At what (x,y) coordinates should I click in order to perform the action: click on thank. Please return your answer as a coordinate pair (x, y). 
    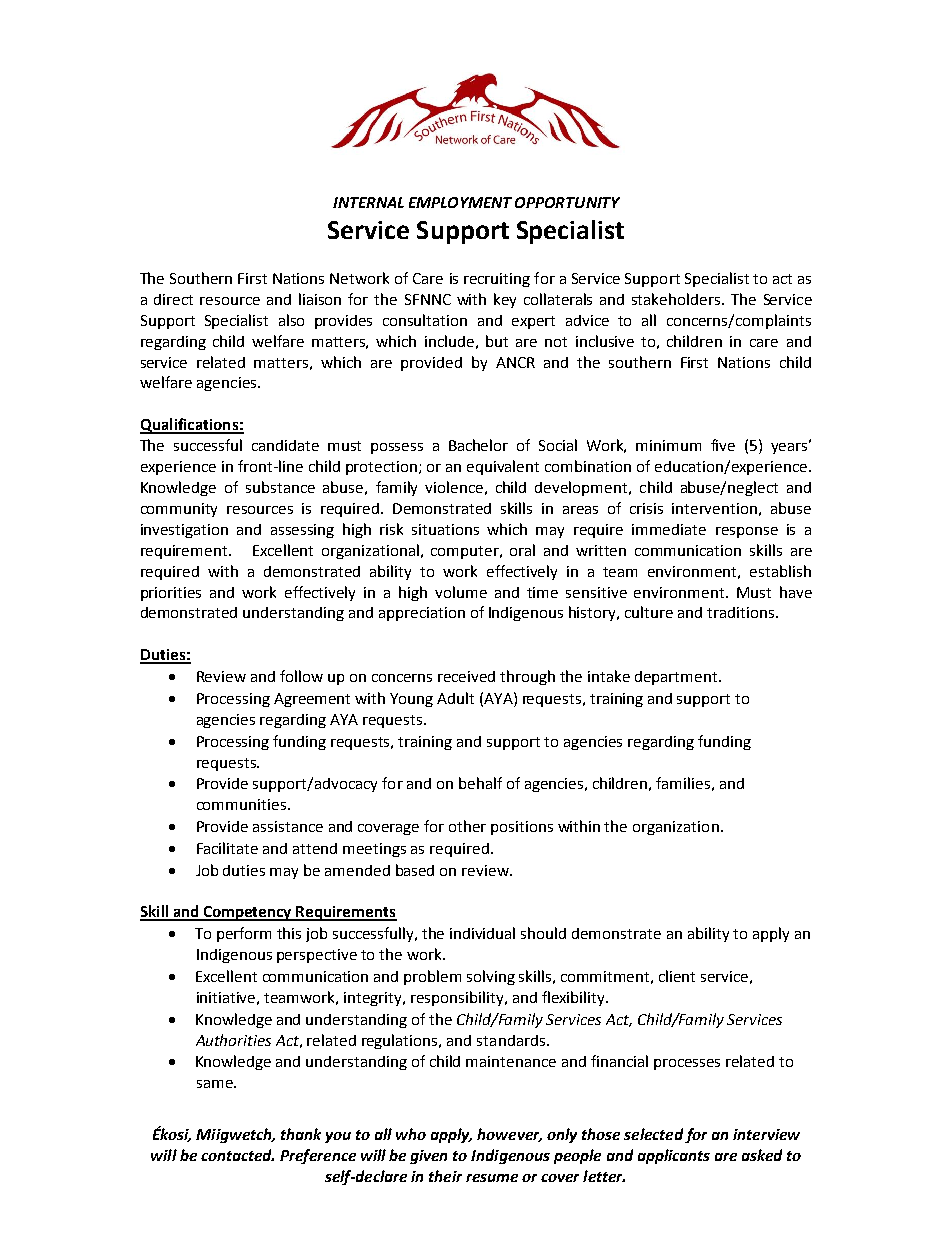
    Looking at the image, I should click on (301, 1134).
